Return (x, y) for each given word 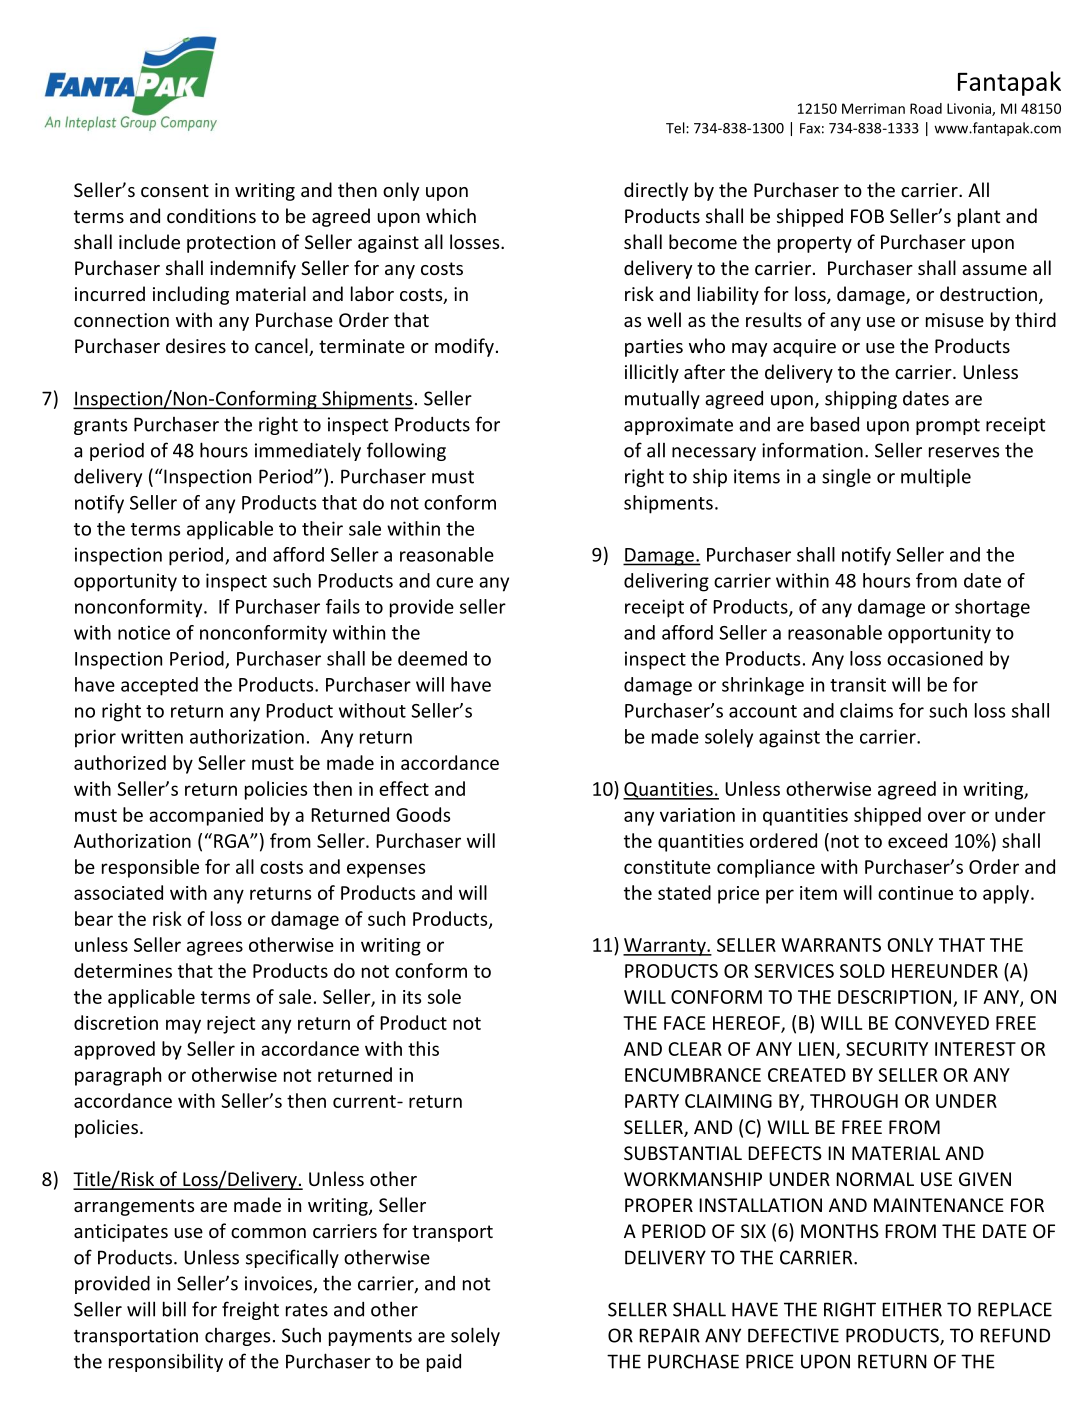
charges (237, 1337)
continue (915, 893)
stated (684, 892)
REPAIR (669, 1335)
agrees (215, 948)
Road (926, 108)
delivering (666, 582)
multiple (936, 477)
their (322, 528)
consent (175, 190)
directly (656, 191)
